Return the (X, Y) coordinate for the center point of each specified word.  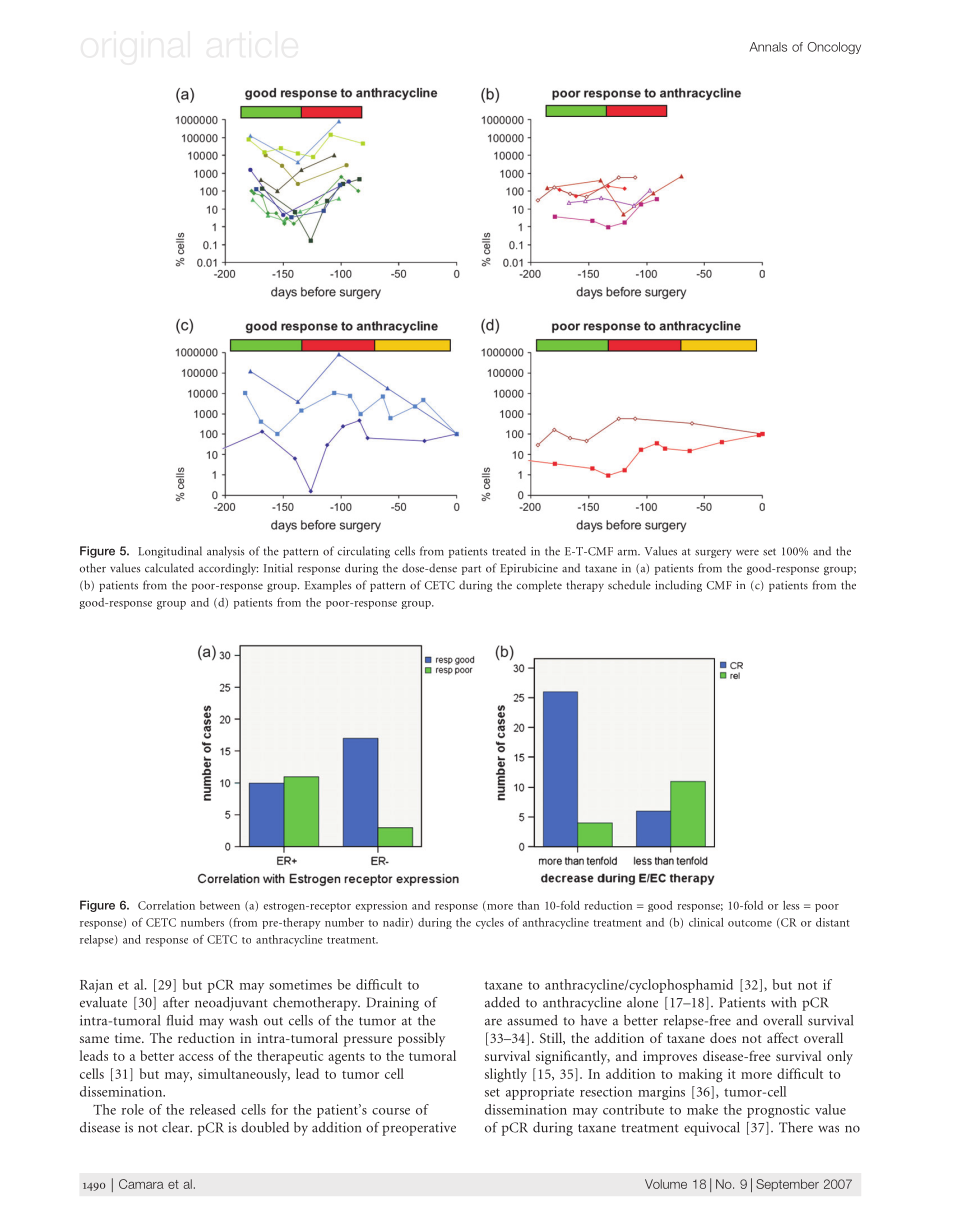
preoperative (419, 1129)
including (678, 586)
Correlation (166, 905)
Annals (768, 47)
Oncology (834, 48)
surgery (713, 553)
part (471, 570)
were (747, 553)
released (212, 1109)
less (791, 905)
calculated (169, 568)
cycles (490, 923)
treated (509, 551)
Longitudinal (170, 552)
